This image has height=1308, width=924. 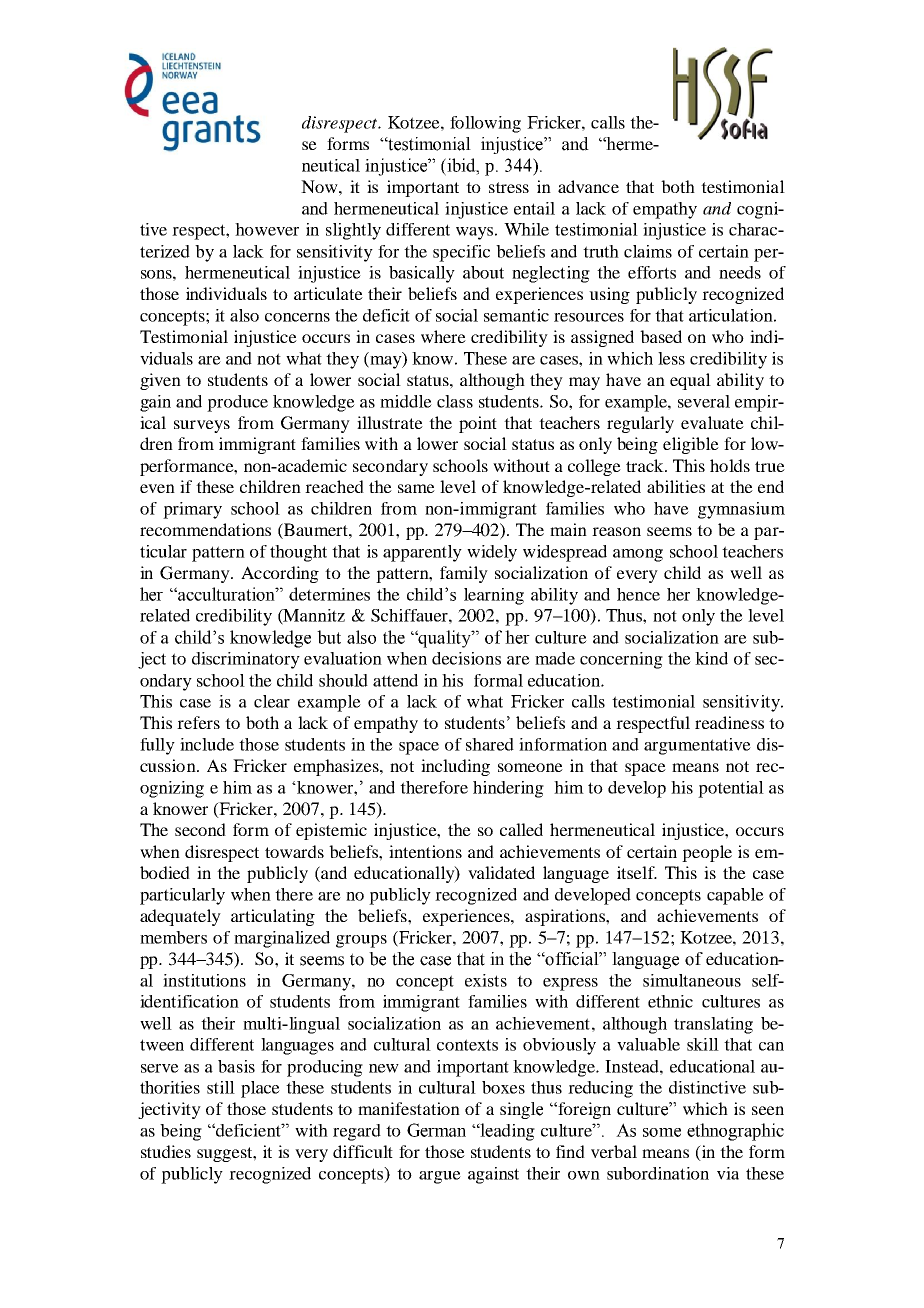 I want to click on studies, so click(x=166, y=1151).
